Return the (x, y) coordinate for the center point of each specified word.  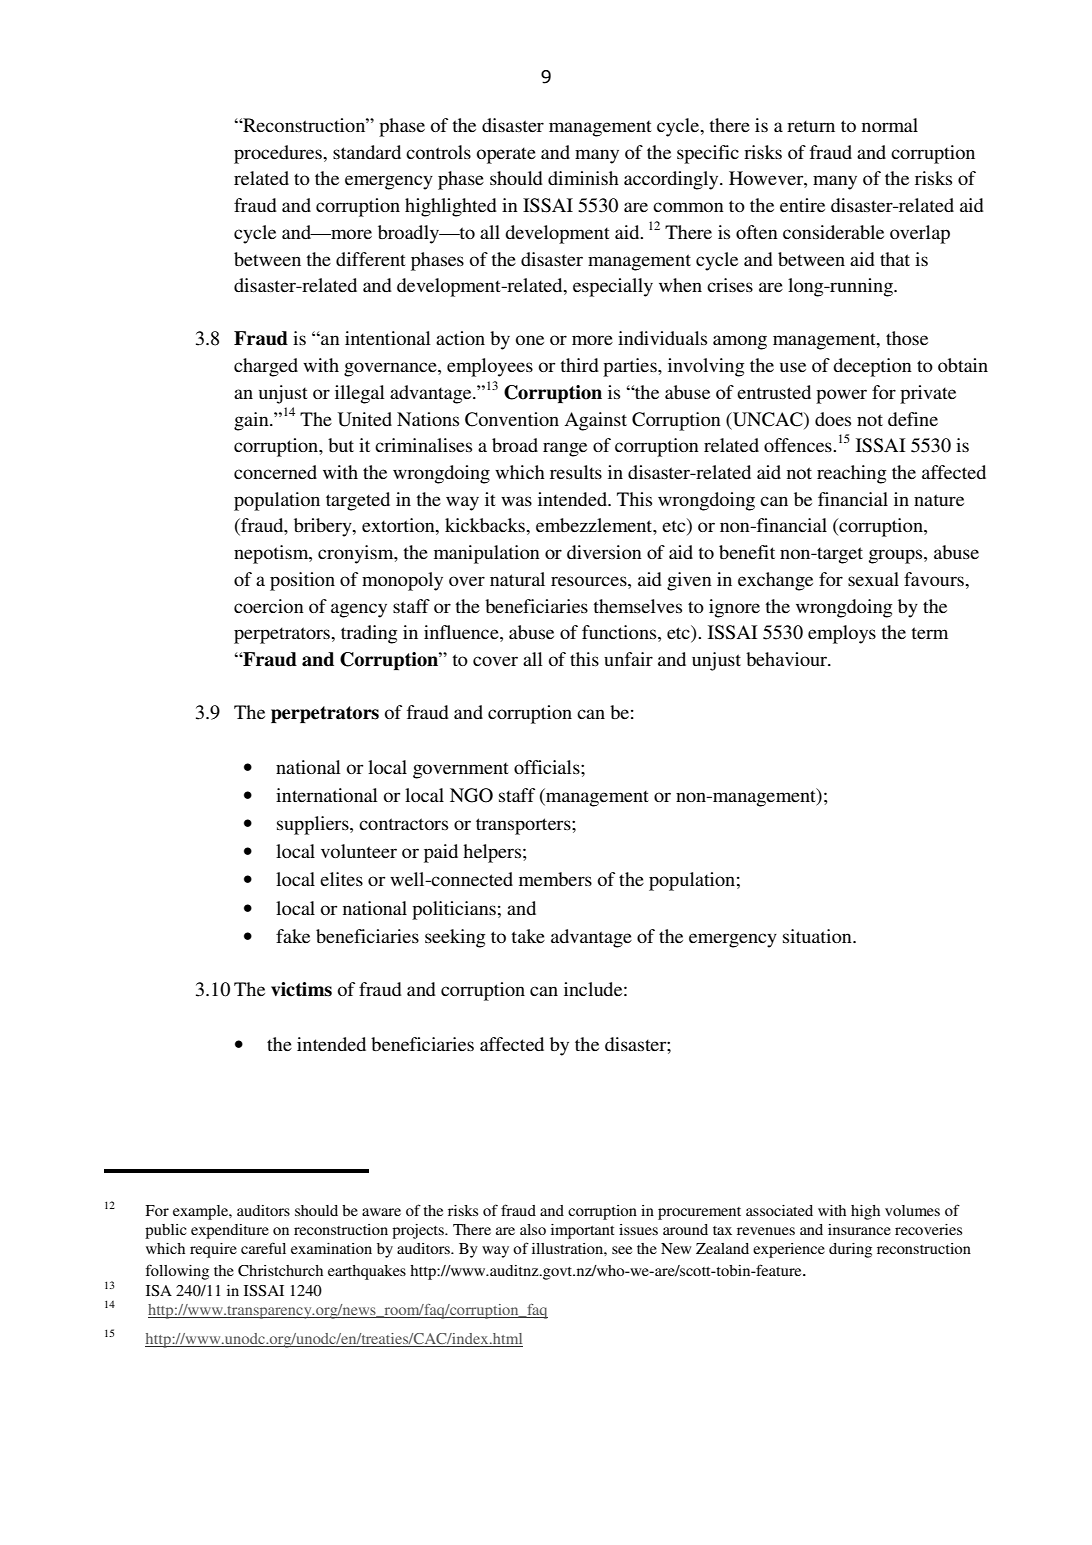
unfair (628, 659)
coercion (269, 606)
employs (842, 634)
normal (890, 125)
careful (263, 1248)
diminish (583, 178)
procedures (279, 154)
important (583, 1231)
